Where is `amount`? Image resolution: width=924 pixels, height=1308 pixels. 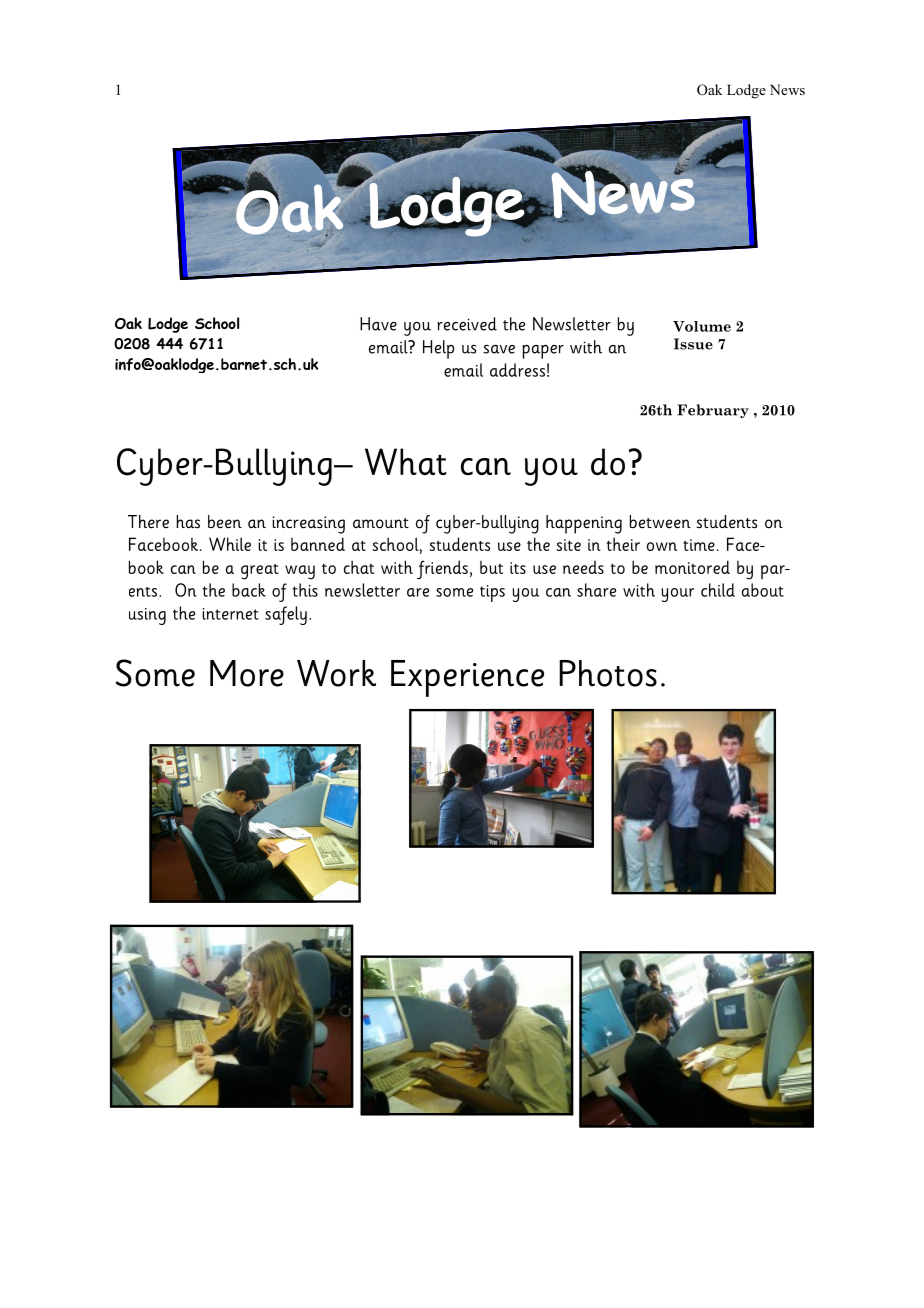
amount is located at coordinates (381, 523).
